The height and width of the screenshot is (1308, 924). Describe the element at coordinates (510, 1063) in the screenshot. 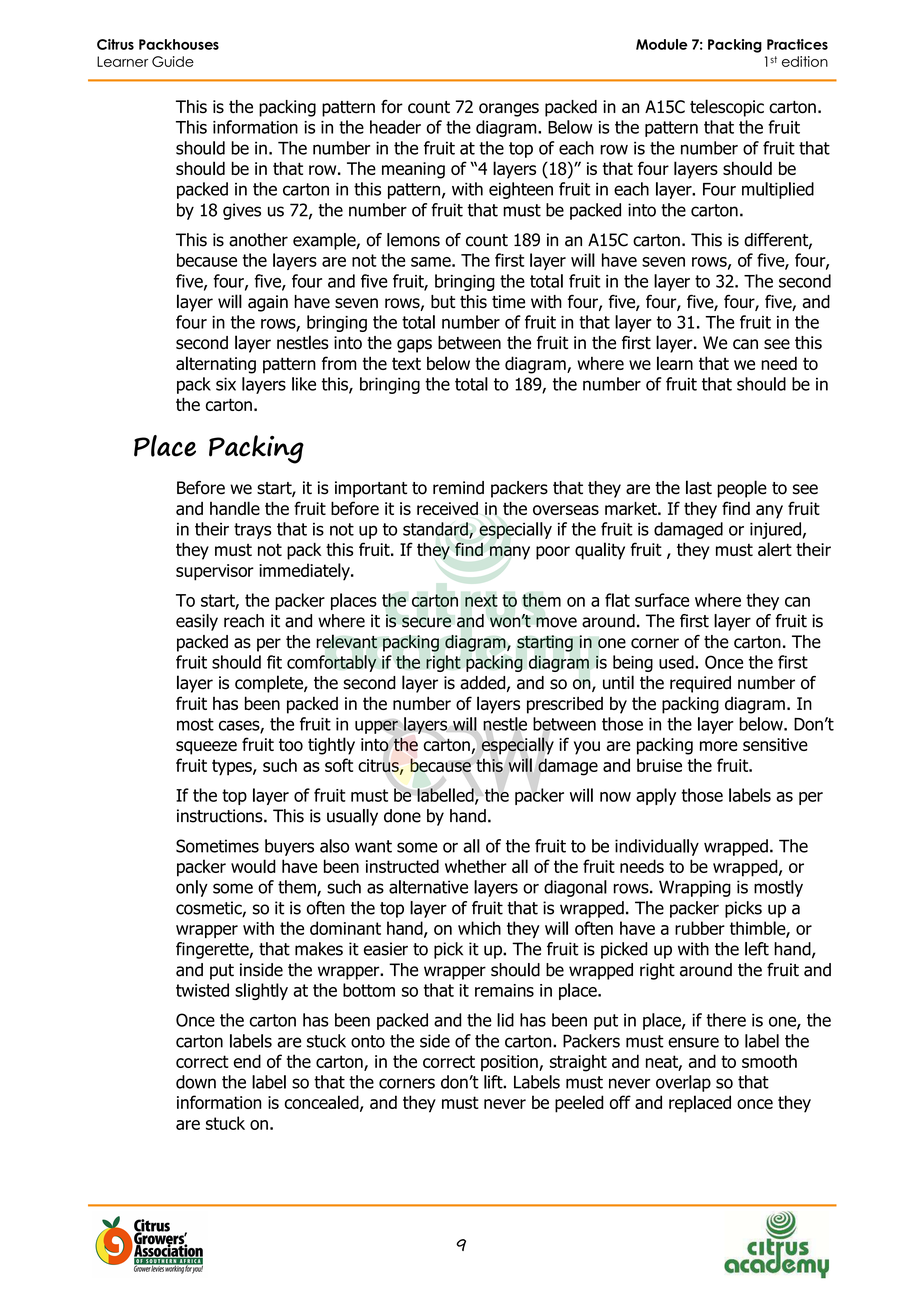

I see `position` at that location.
